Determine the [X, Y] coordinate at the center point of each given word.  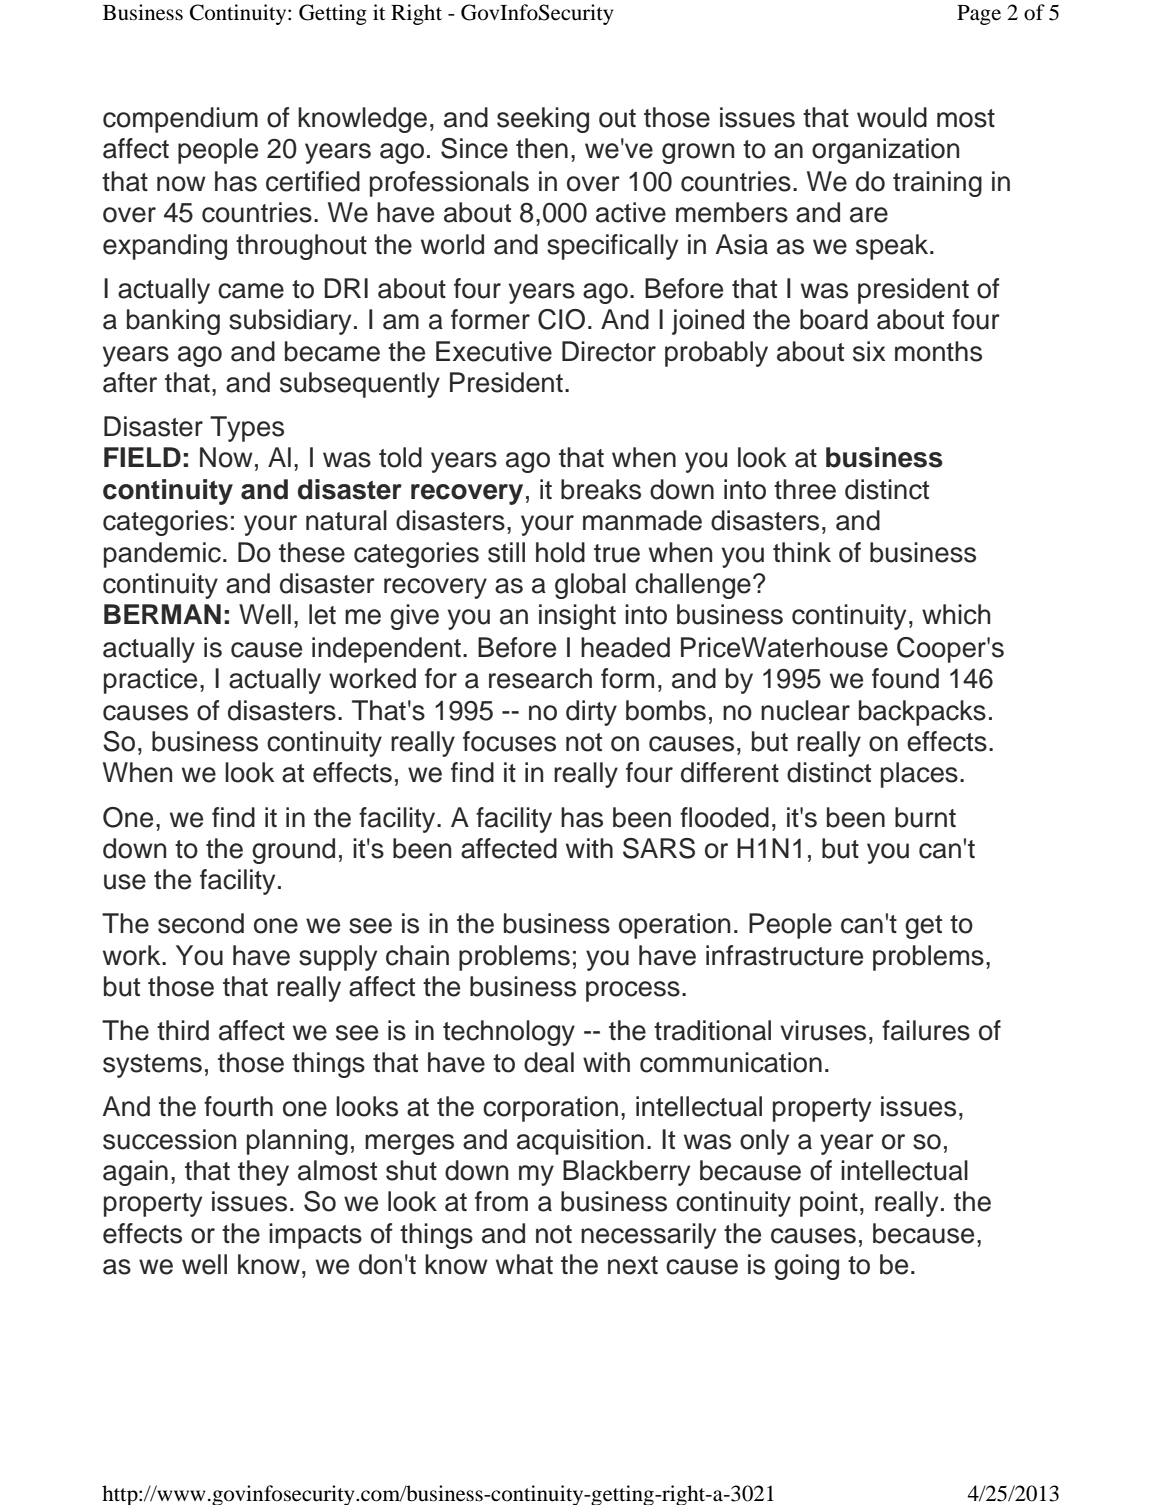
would [892, 117]
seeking [543, 120]
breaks [601, 489]
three [805, 489]
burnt [925, 817]
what [524, 1264]
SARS [659, 848]
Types [247, 429]
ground [293, 851]
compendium [180, 120]
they [263, 1173]
